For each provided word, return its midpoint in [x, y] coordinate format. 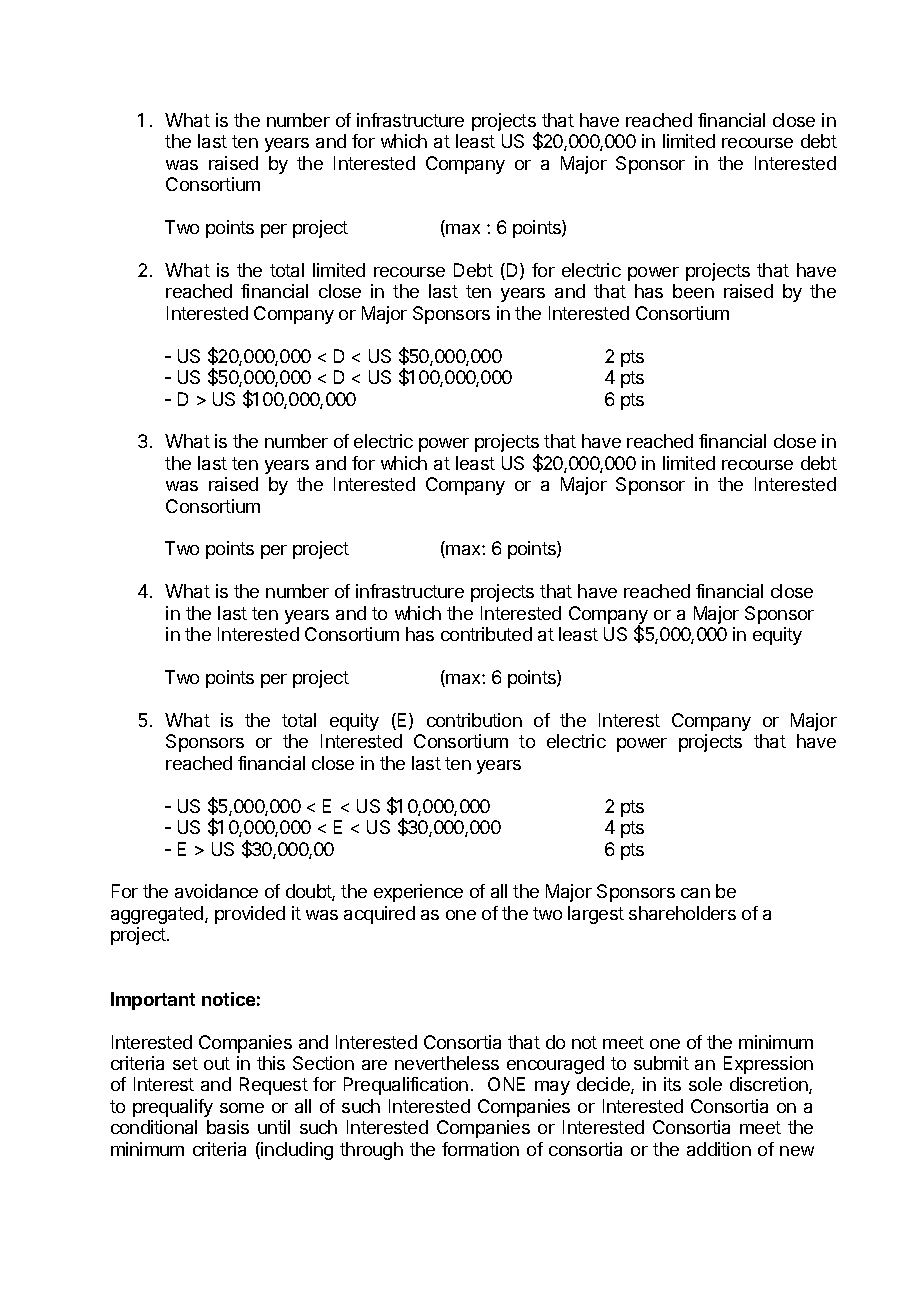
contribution [474, 720]
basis [228, 1127]
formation [480, 1149]
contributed [486, 634]
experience [418, 893]
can [695, 893]
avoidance [216, 891]
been [693, 291]
